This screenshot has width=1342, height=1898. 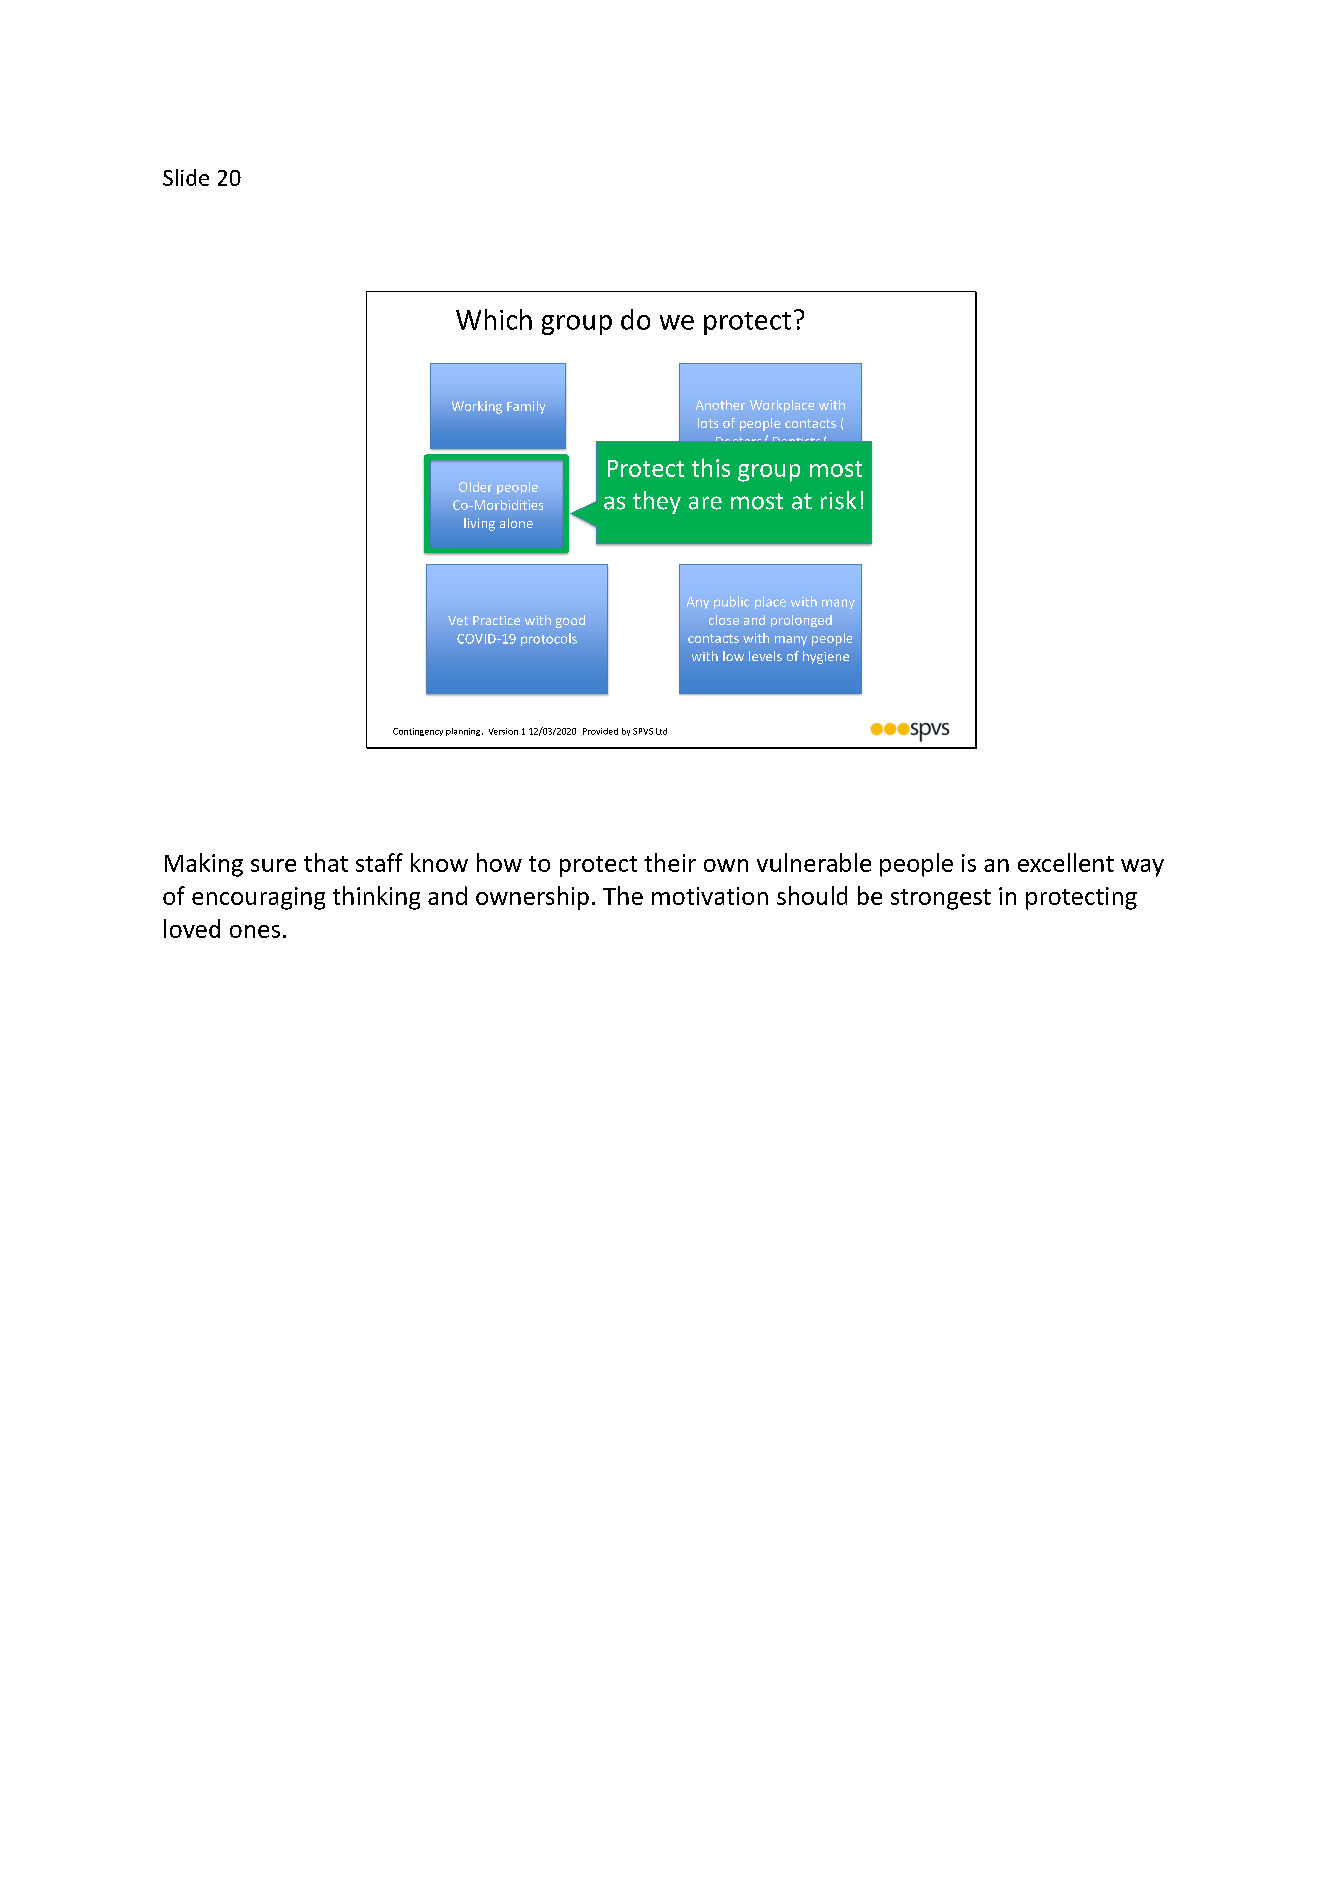 What do you see at coordinates (477, 407) in the screenshot?
I see `Working` at bounding box center [477, 407].
